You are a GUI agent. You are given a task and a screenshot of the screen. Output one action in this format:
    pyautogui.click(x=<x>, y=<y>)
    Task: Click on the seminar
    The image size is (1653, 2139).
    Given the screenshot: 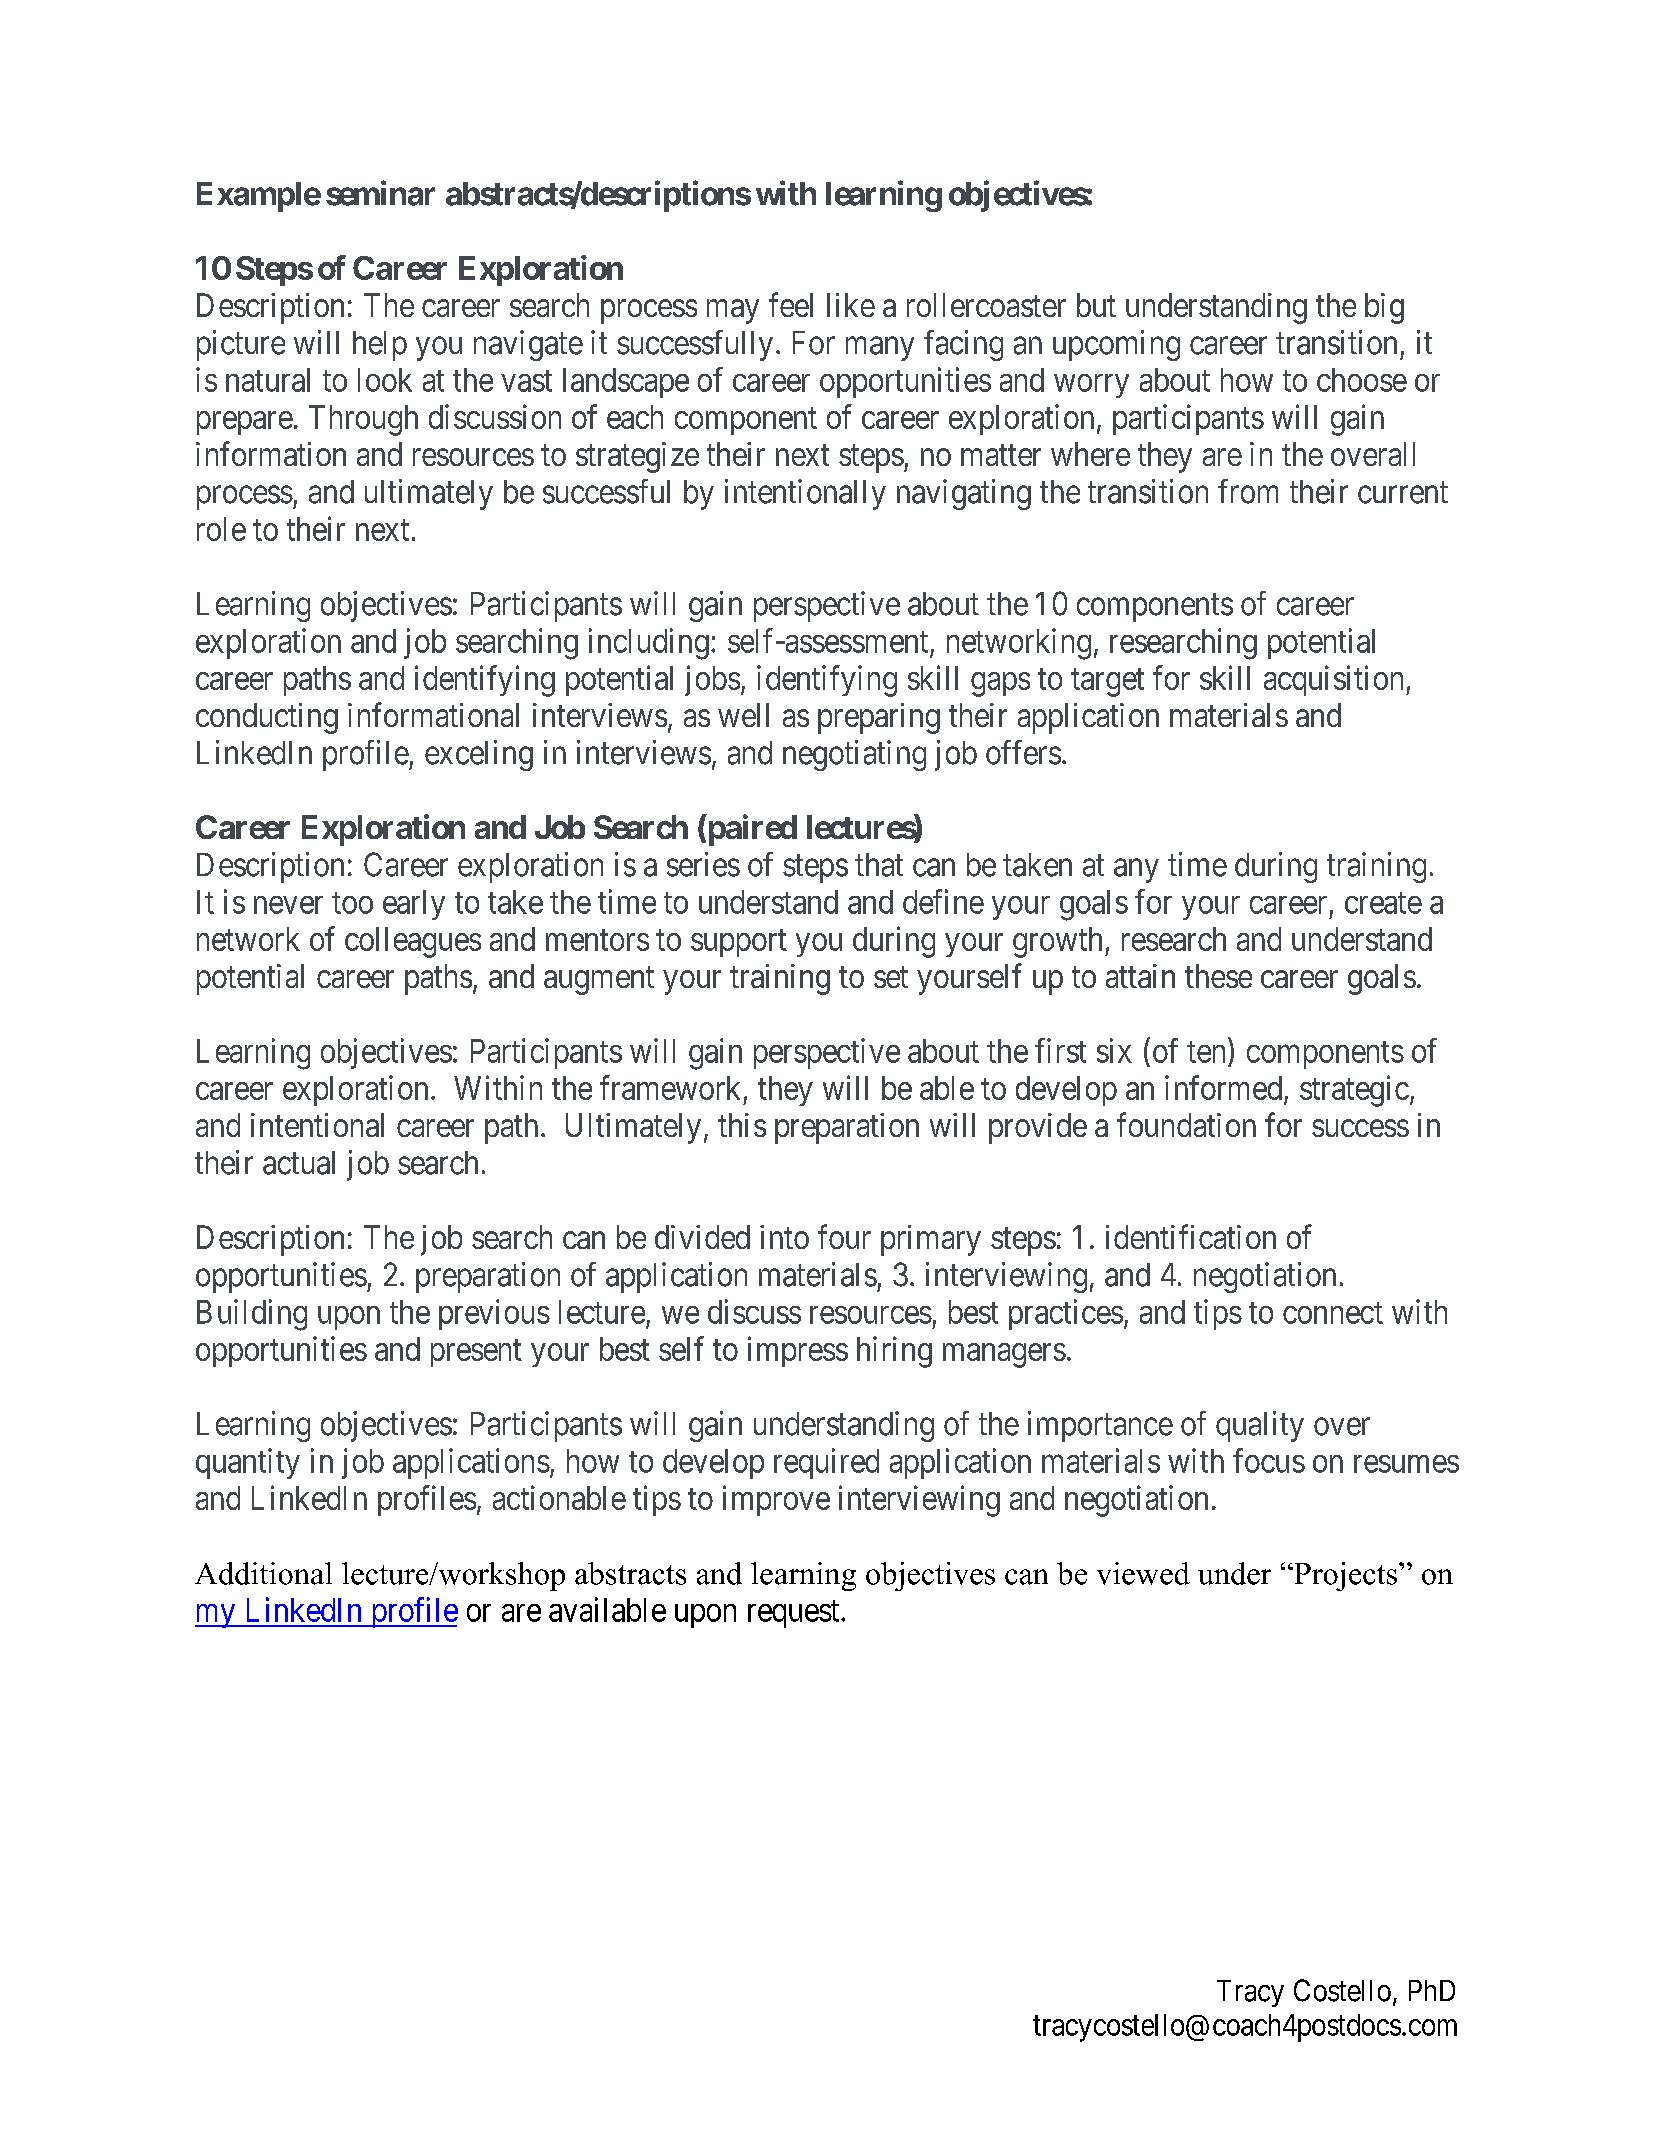 What is the action you would take?
    pyautogui.click(x=380, y=193)
